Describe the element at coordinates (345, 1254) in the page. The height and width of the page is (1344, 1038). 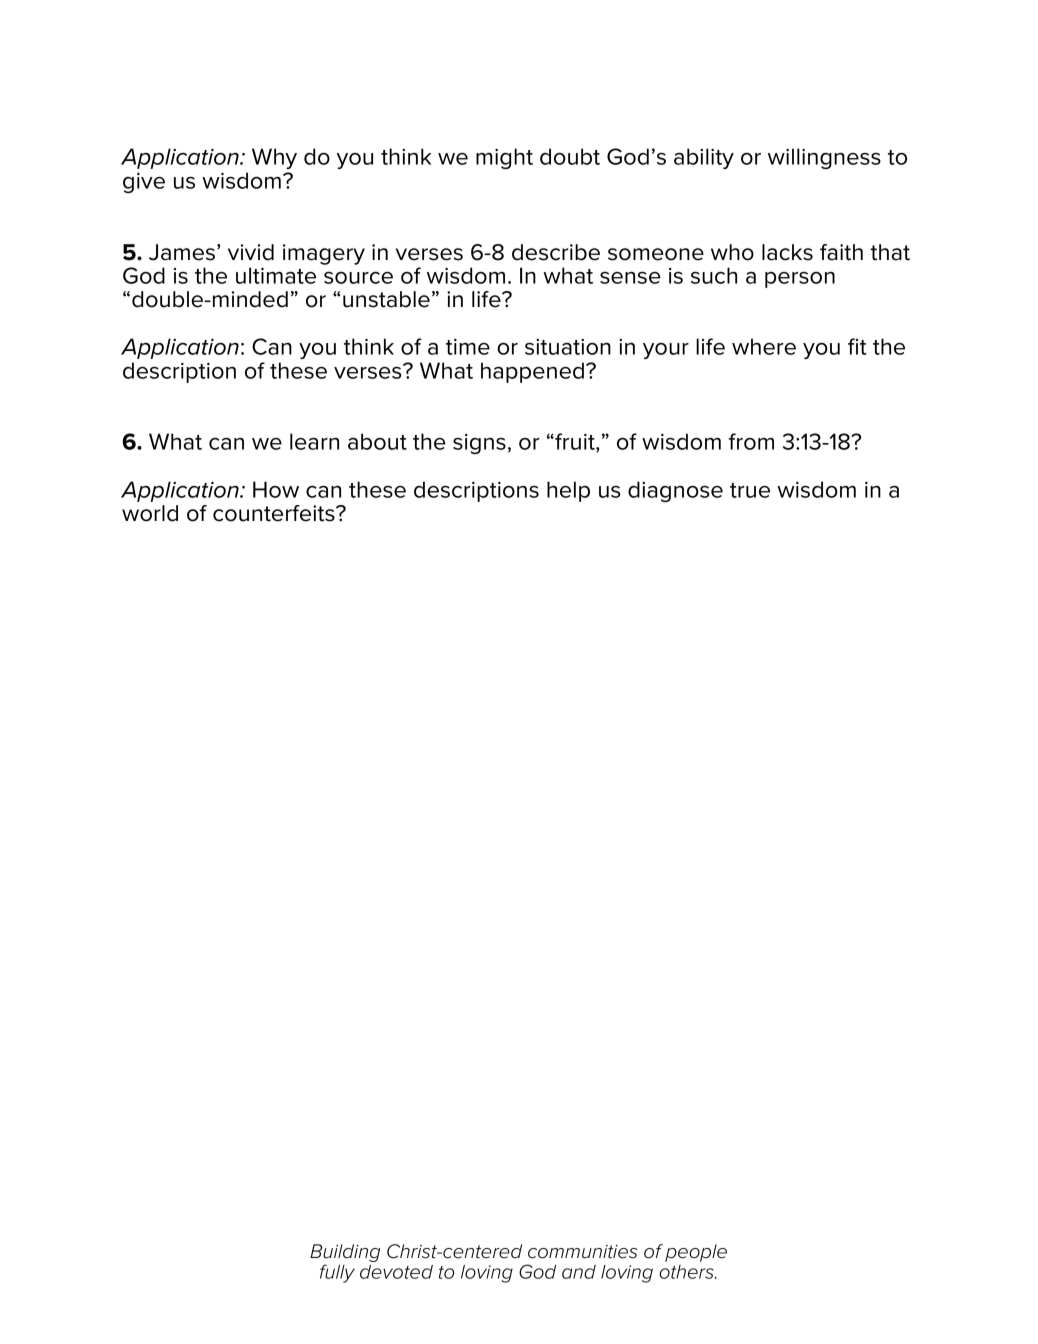
I see `Building` at that location.
